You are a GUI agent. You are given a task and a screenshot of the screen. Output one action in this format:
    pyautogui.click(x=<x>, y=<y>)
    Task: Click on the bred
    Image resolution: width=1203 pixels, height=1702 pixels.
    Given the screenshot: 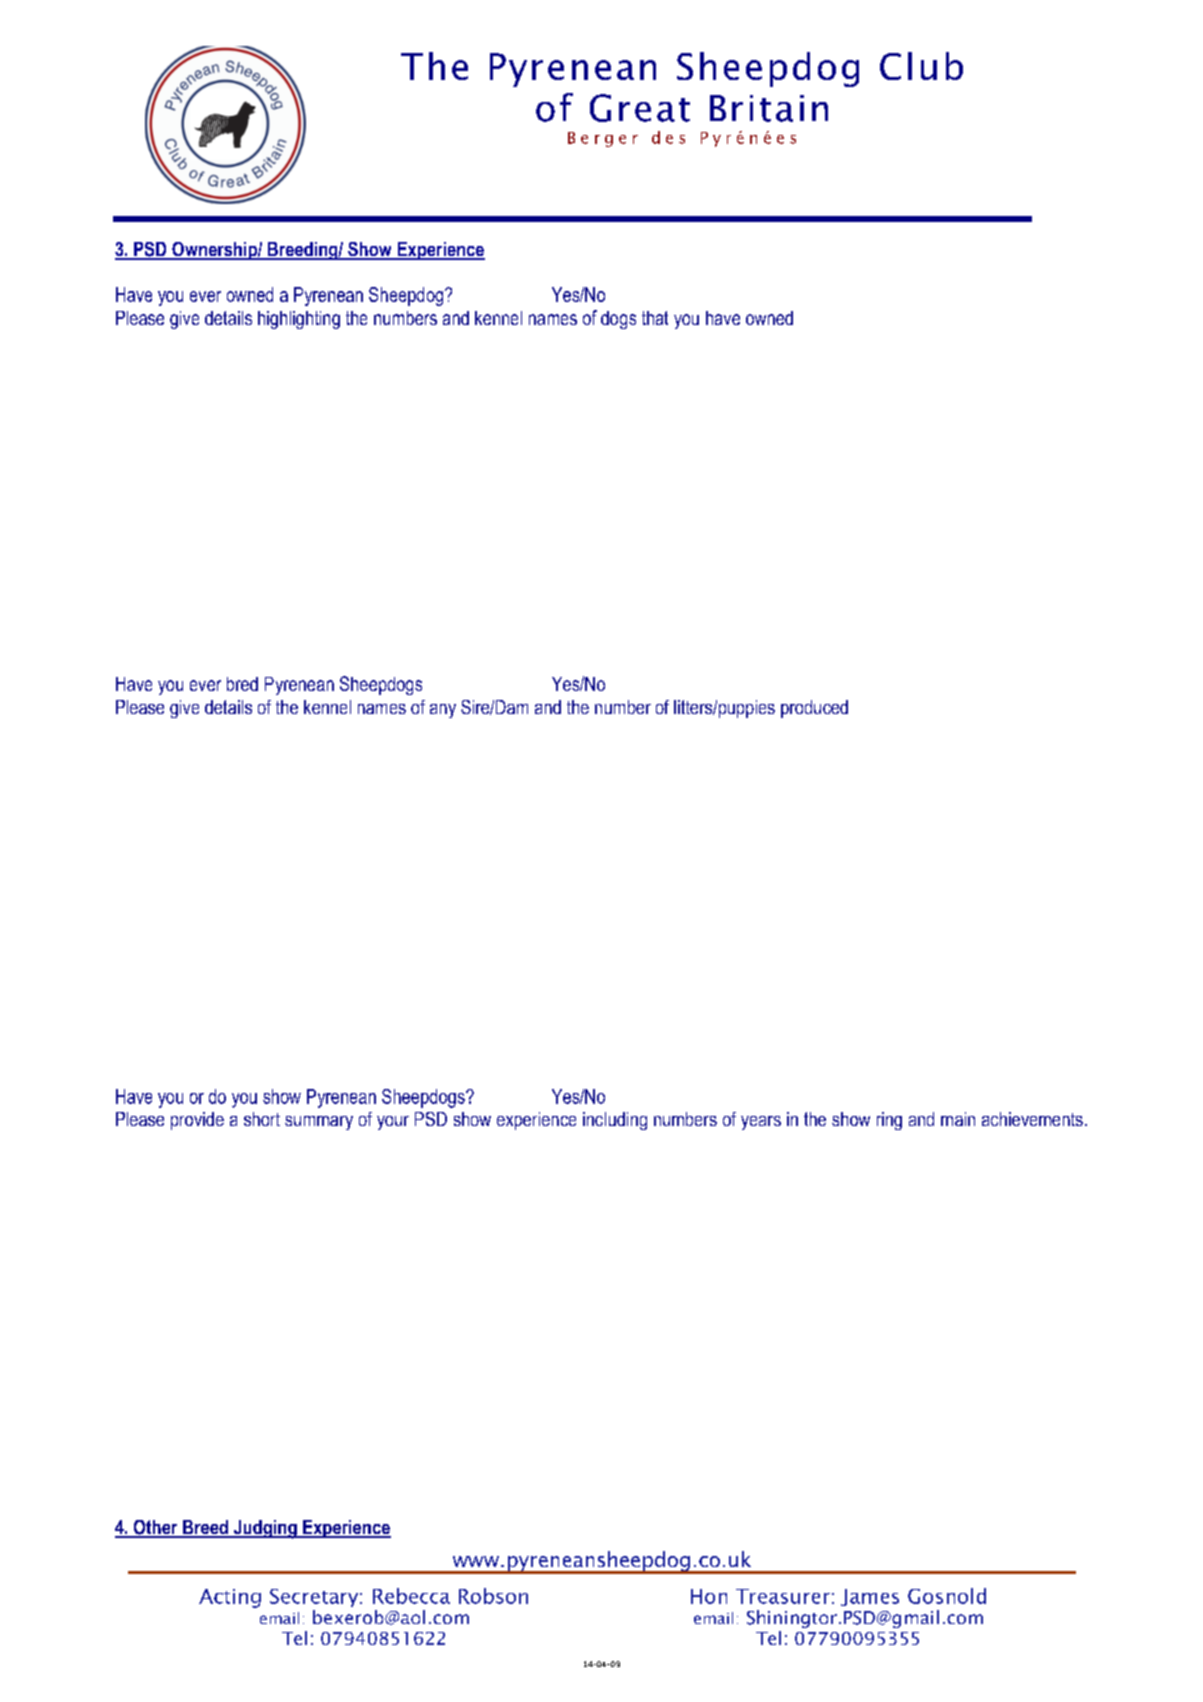 What is the action you would take?
    pyautogui.click(x=242, y=684)
